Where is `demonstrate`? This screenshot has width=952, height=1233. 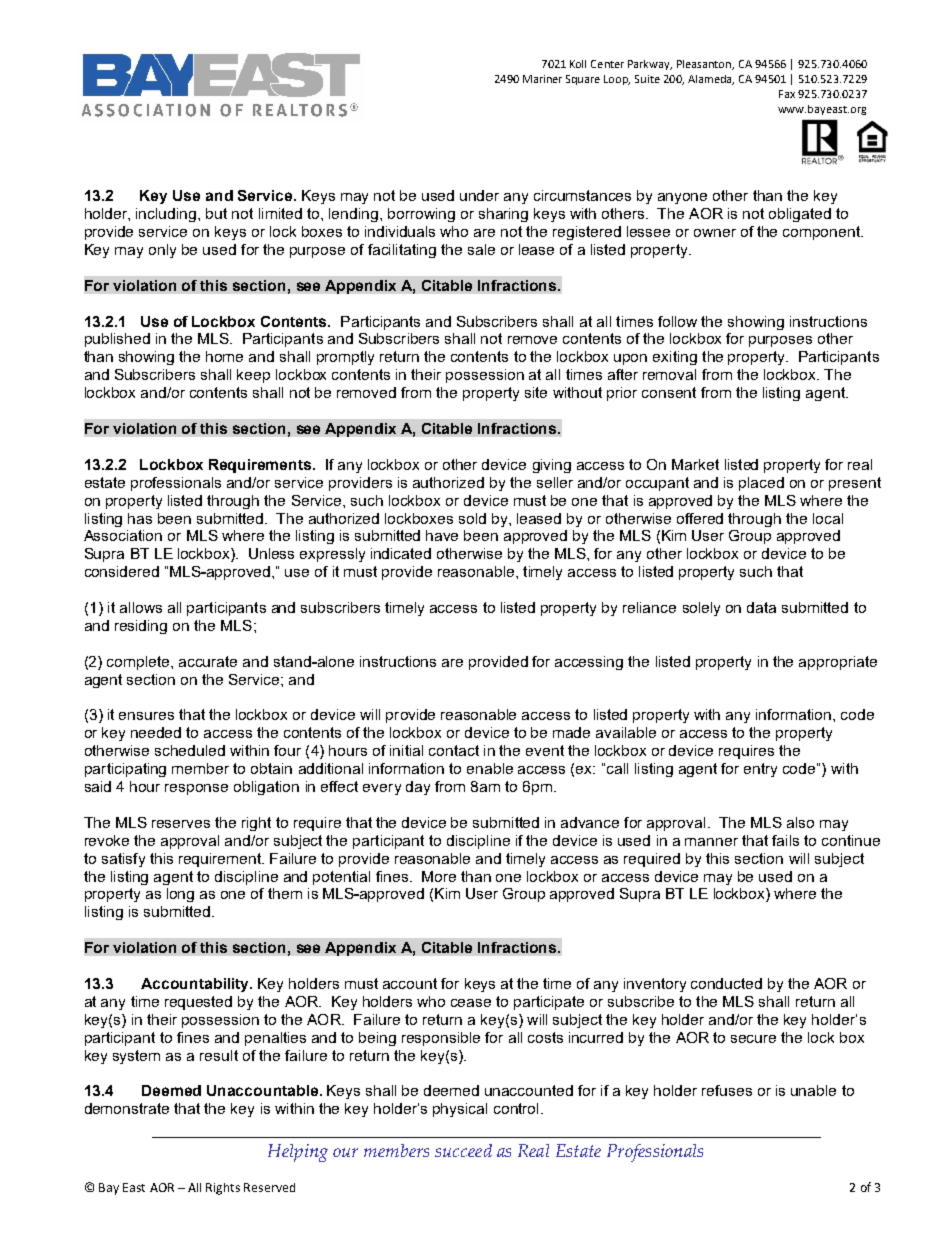
demonstrate is located at coordinates (127, 1108).
